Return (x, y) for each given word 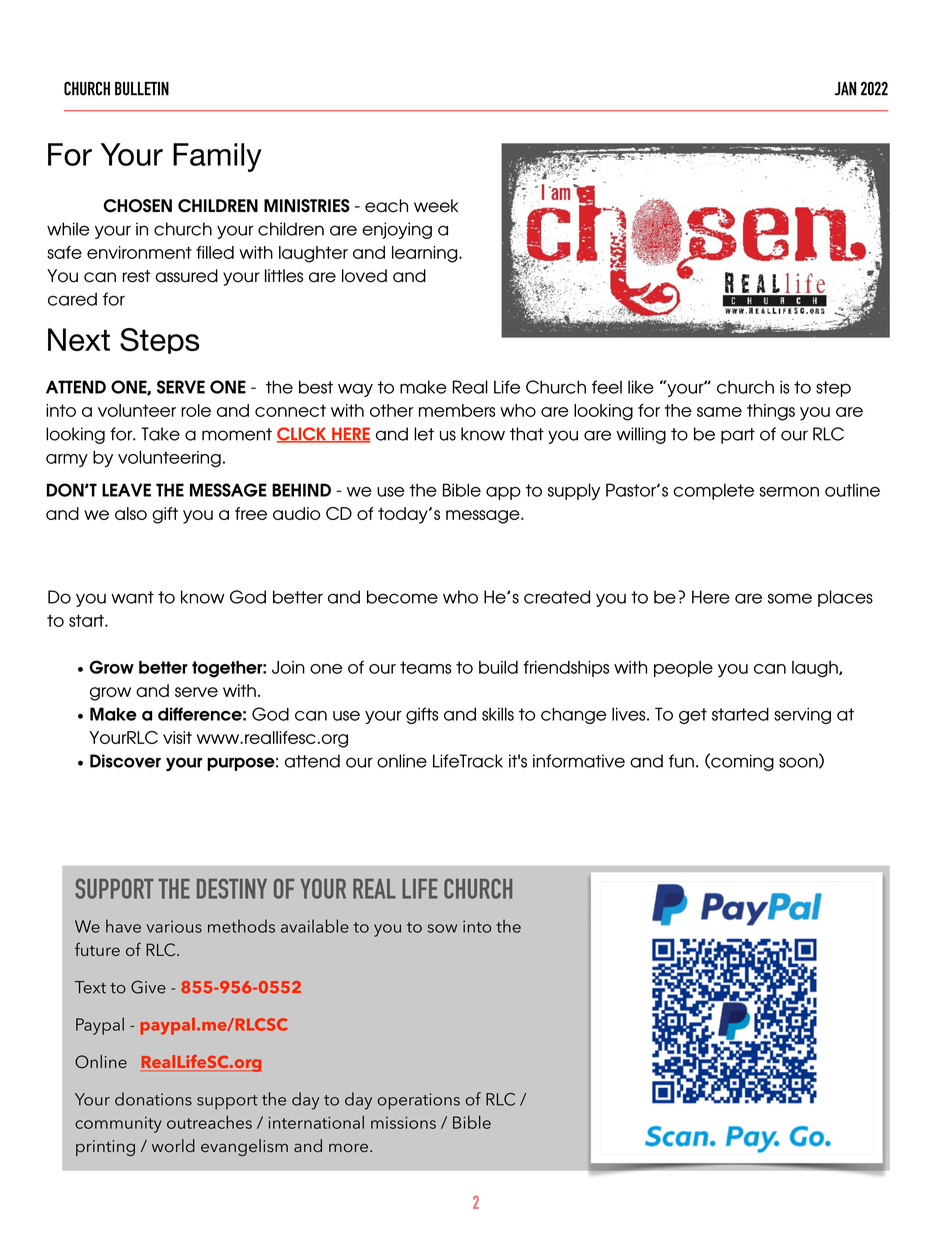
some (790, 598)
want (132, 597)
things (771, 412)
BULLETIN (142, 89)
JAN (845, 89)
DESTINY (232, 888)
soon (799, 763)
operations (418, 1101)
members (457, 410)
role (196, 410)
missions (403, 1123)
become (402, 597)
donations (153, 1099)
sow (442, 928)
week (436, 206)
